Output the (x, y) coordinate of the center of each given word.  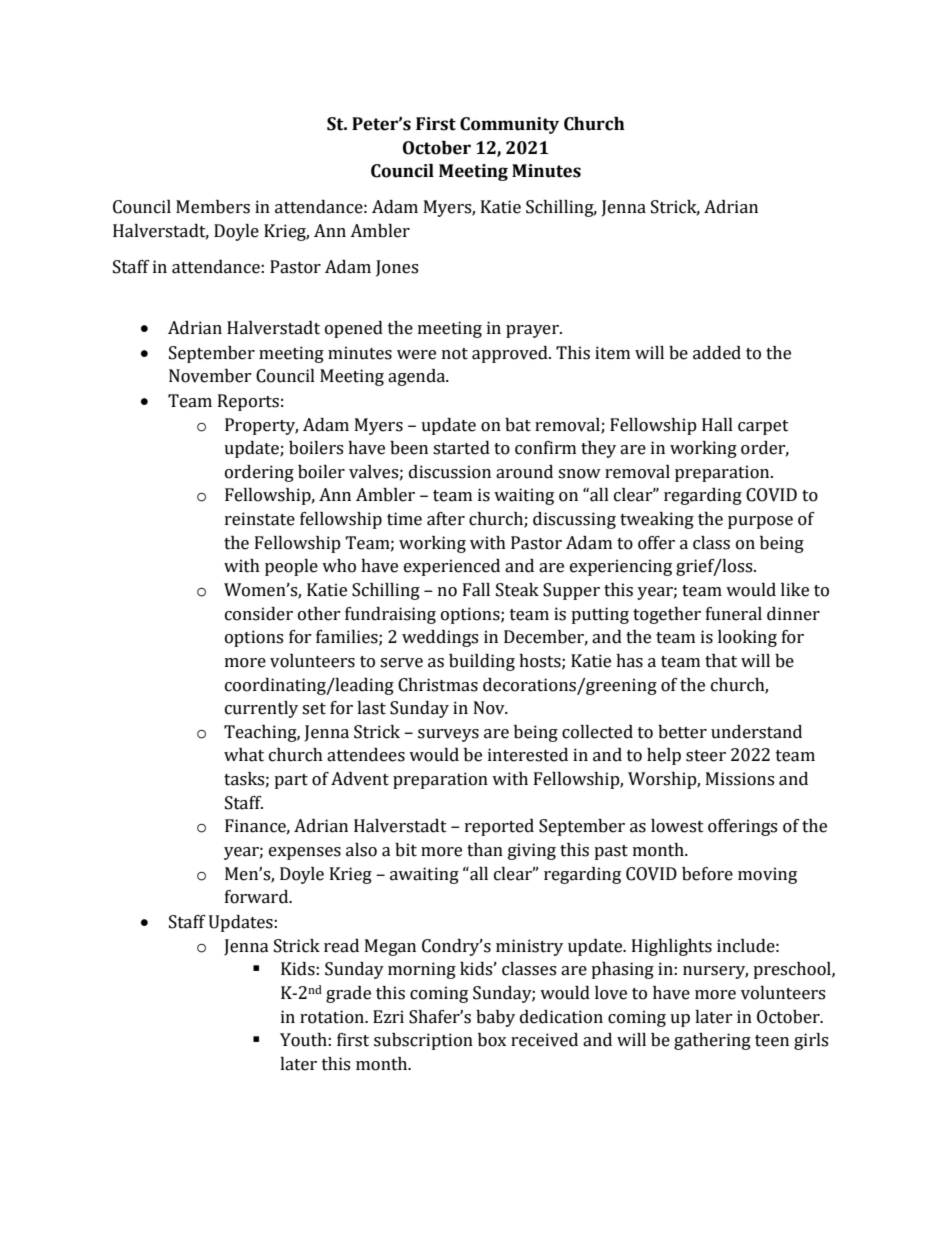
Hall (717, 425)
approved (511, 354)
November (210, 376)
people (291, 567)
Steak (517, 590)
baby (495, 1018)
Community (509, 125)
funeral (734, 614)
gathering (712, 1041)
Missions (740, 779)
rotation (333, 1017)
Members (213, 207)
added (717, 353)
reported (499, 827)
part (291, 781)
